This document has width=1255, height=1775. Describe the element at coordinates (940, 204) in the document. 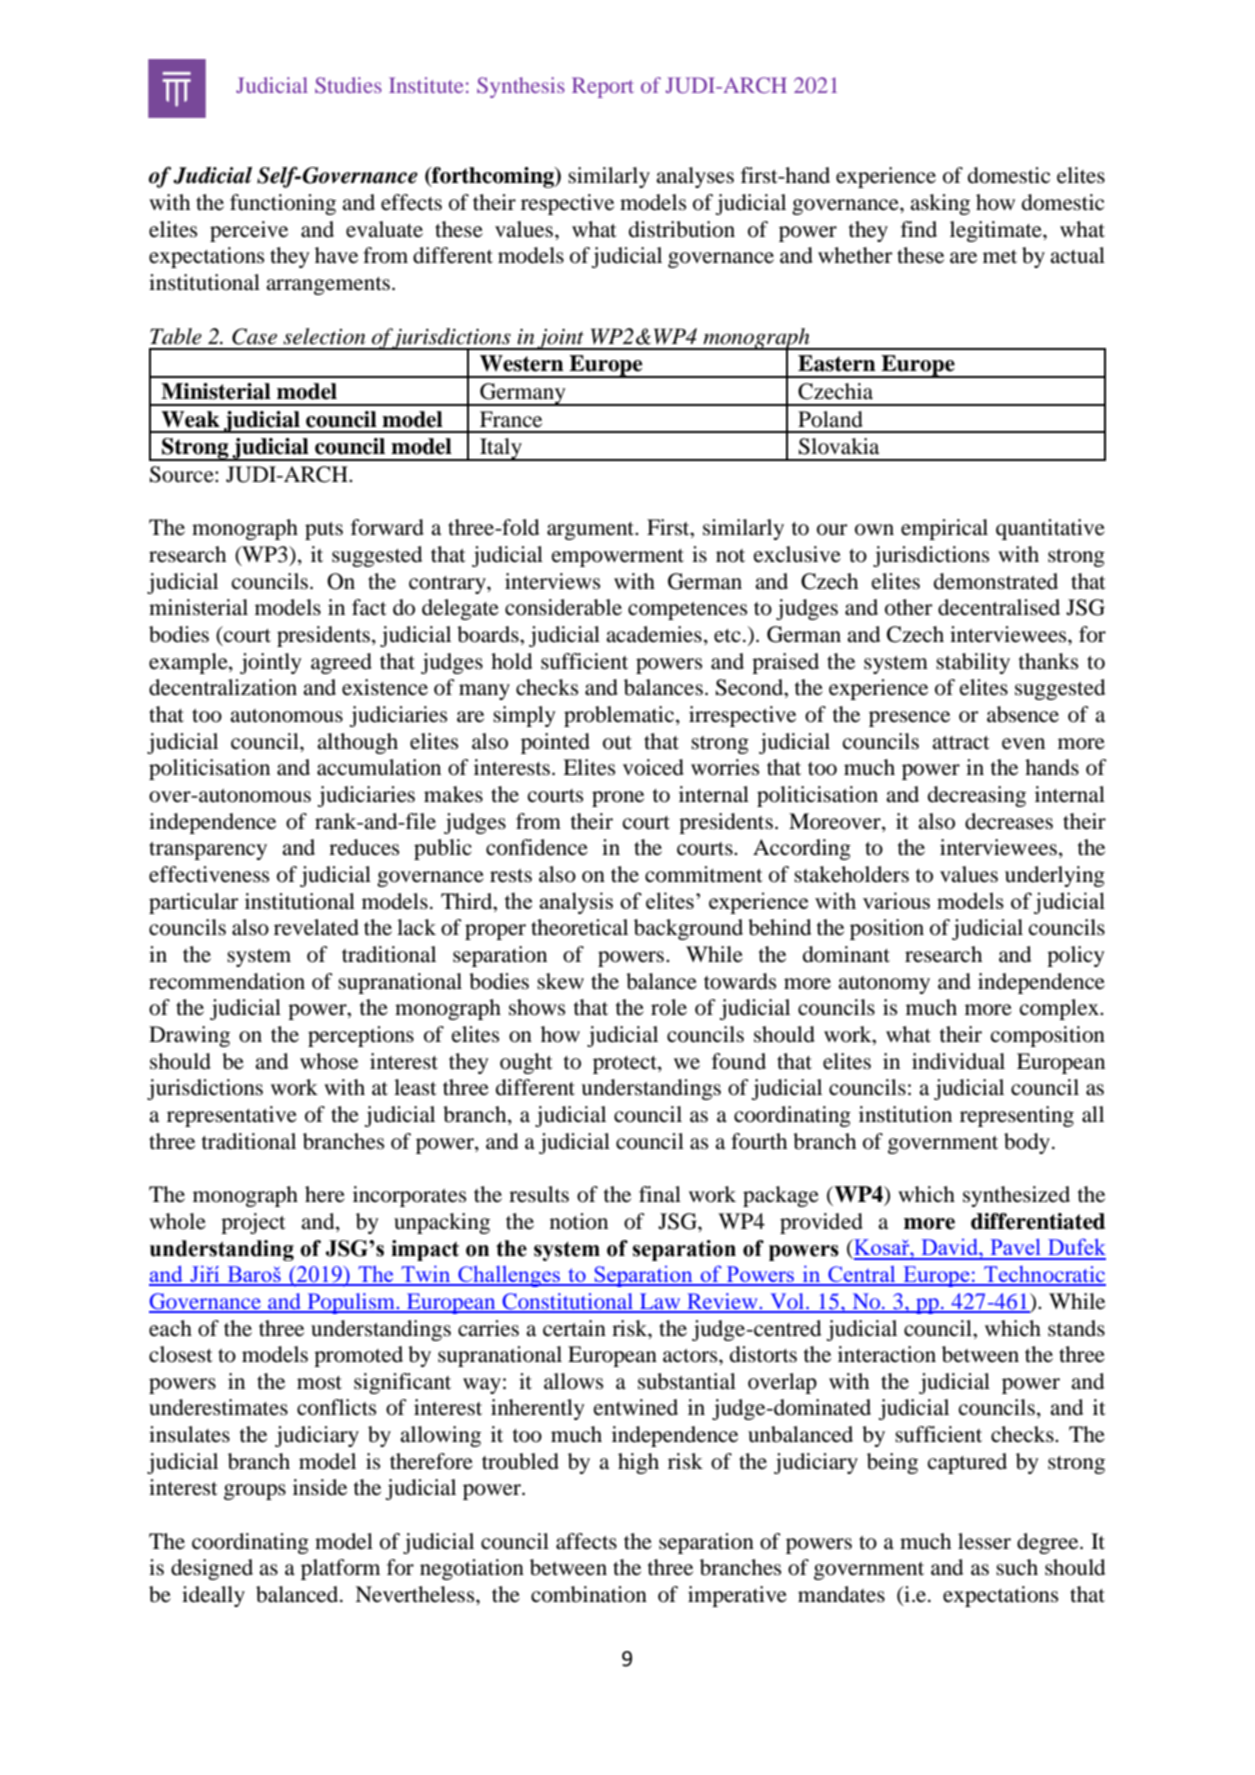

I see `asking` at that location.
